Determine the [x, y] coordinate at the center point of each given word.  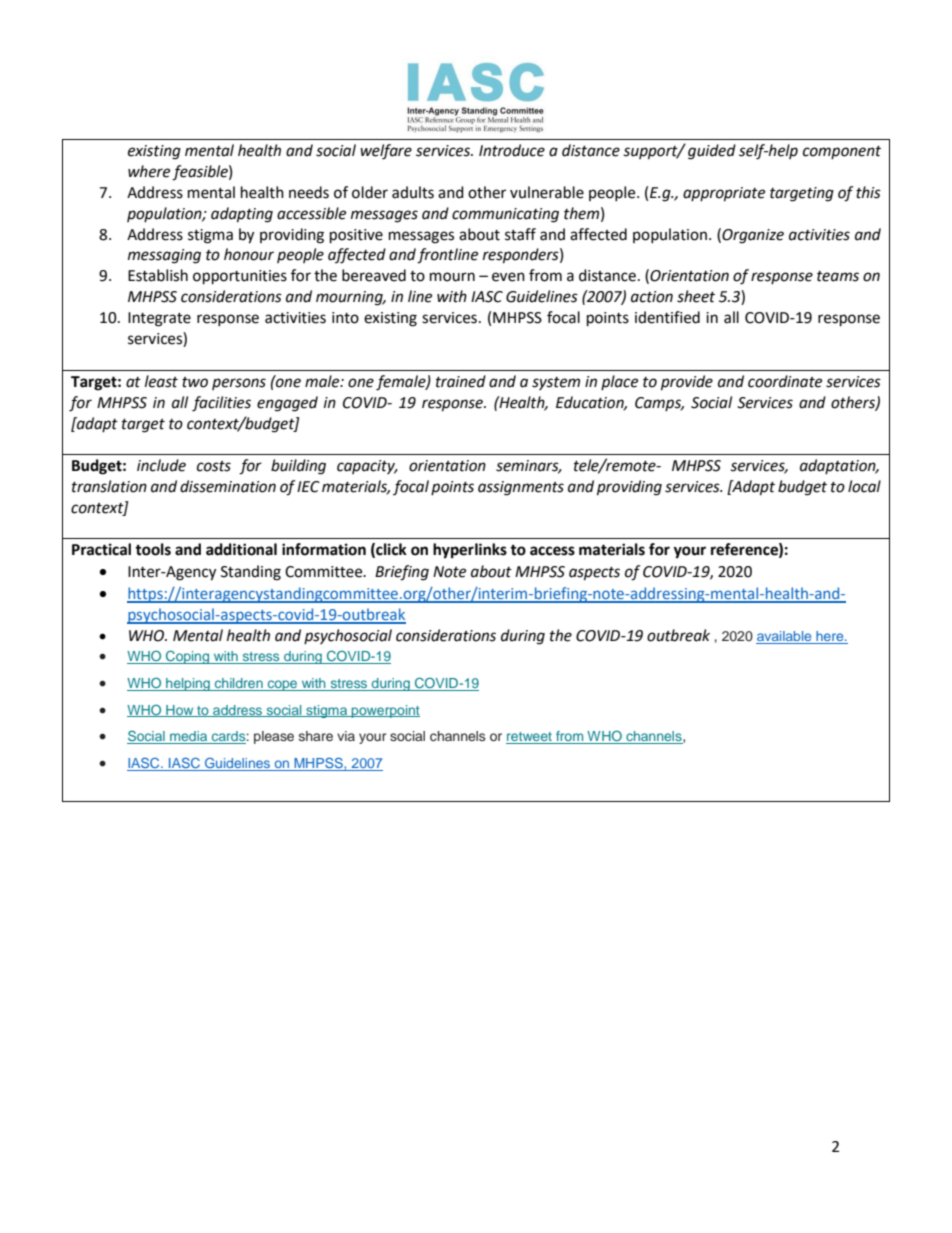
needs [309, 192]
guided [712, 152]
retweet [530, 738]
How [180, 711]
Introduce [512, 150]
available [785, 637]
